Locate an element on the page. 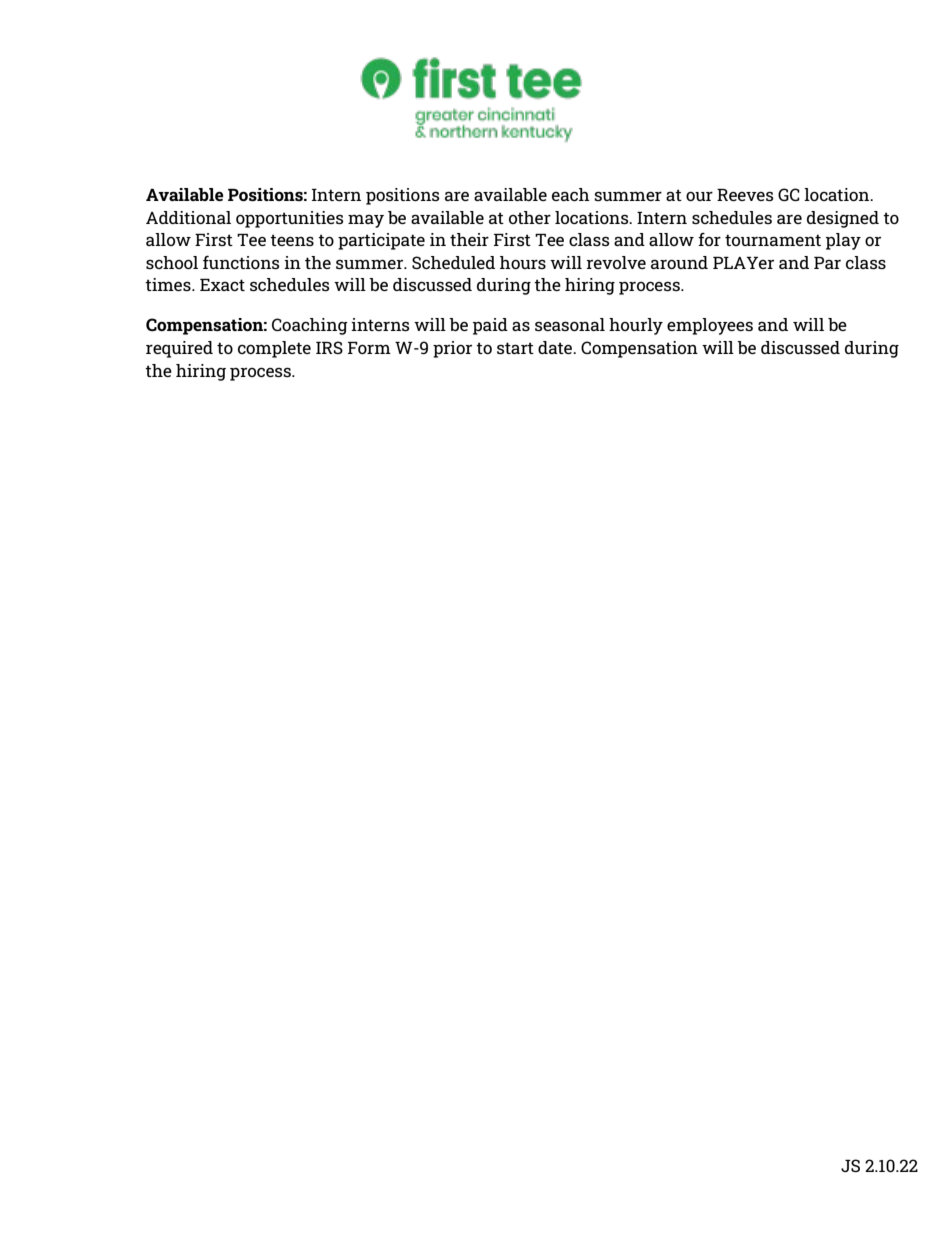 The width and height of the image is (952, 1233). each is located at coordinates (571, 194).
